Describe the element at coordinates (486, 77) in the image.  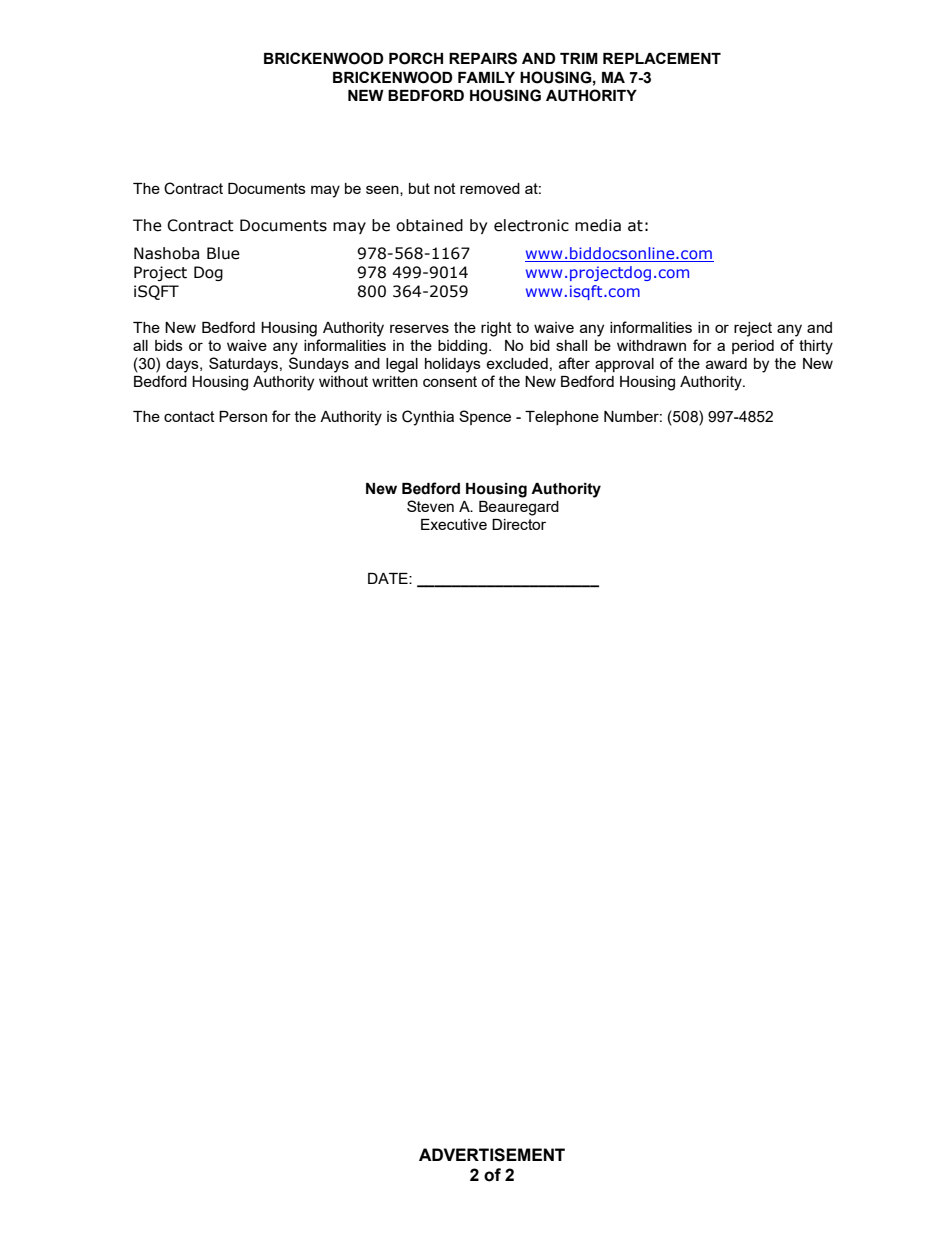
I see `FAMILY` at that location.
